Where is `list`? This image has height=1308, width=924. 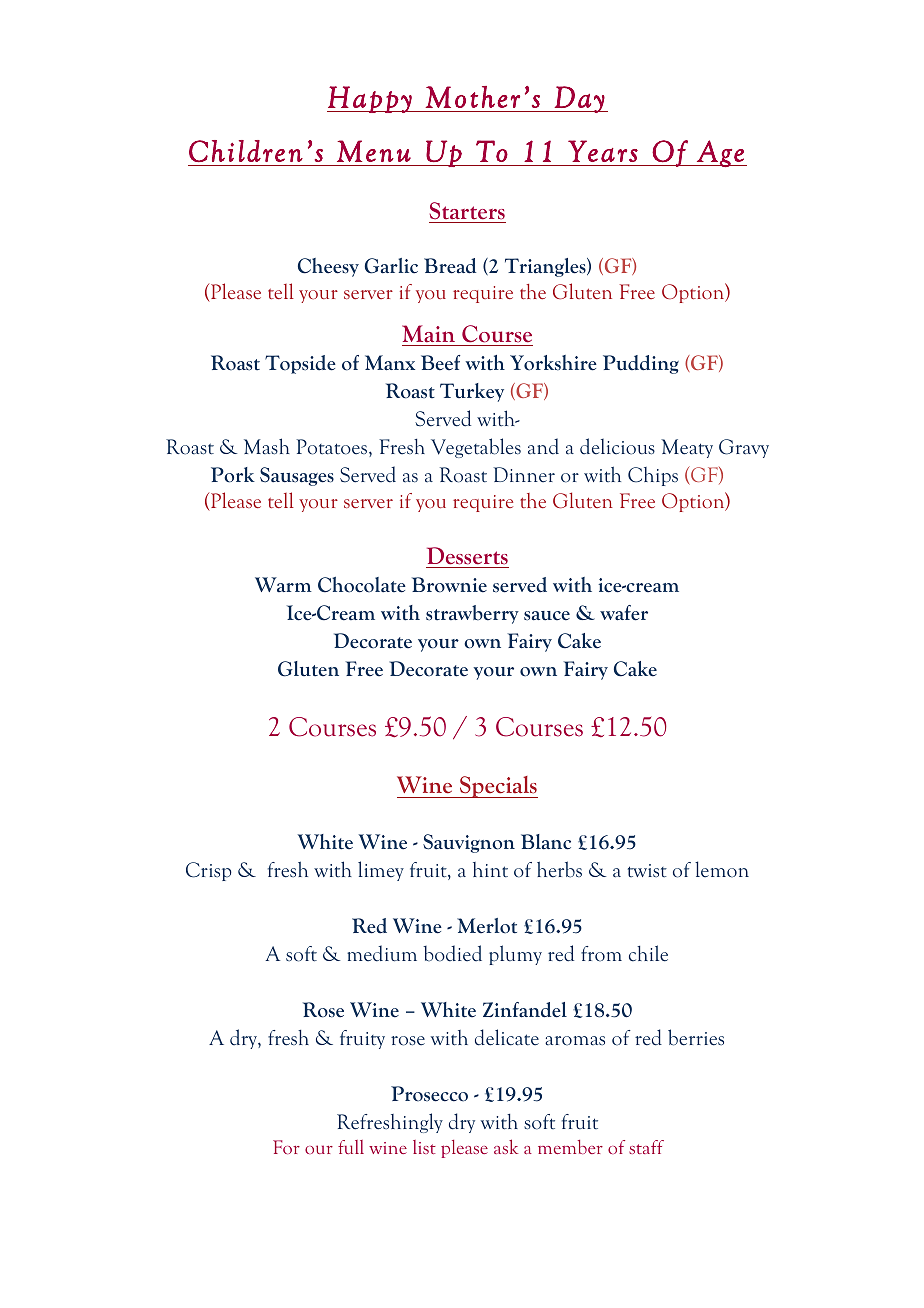 list is located at coordinates (424, 1147).
